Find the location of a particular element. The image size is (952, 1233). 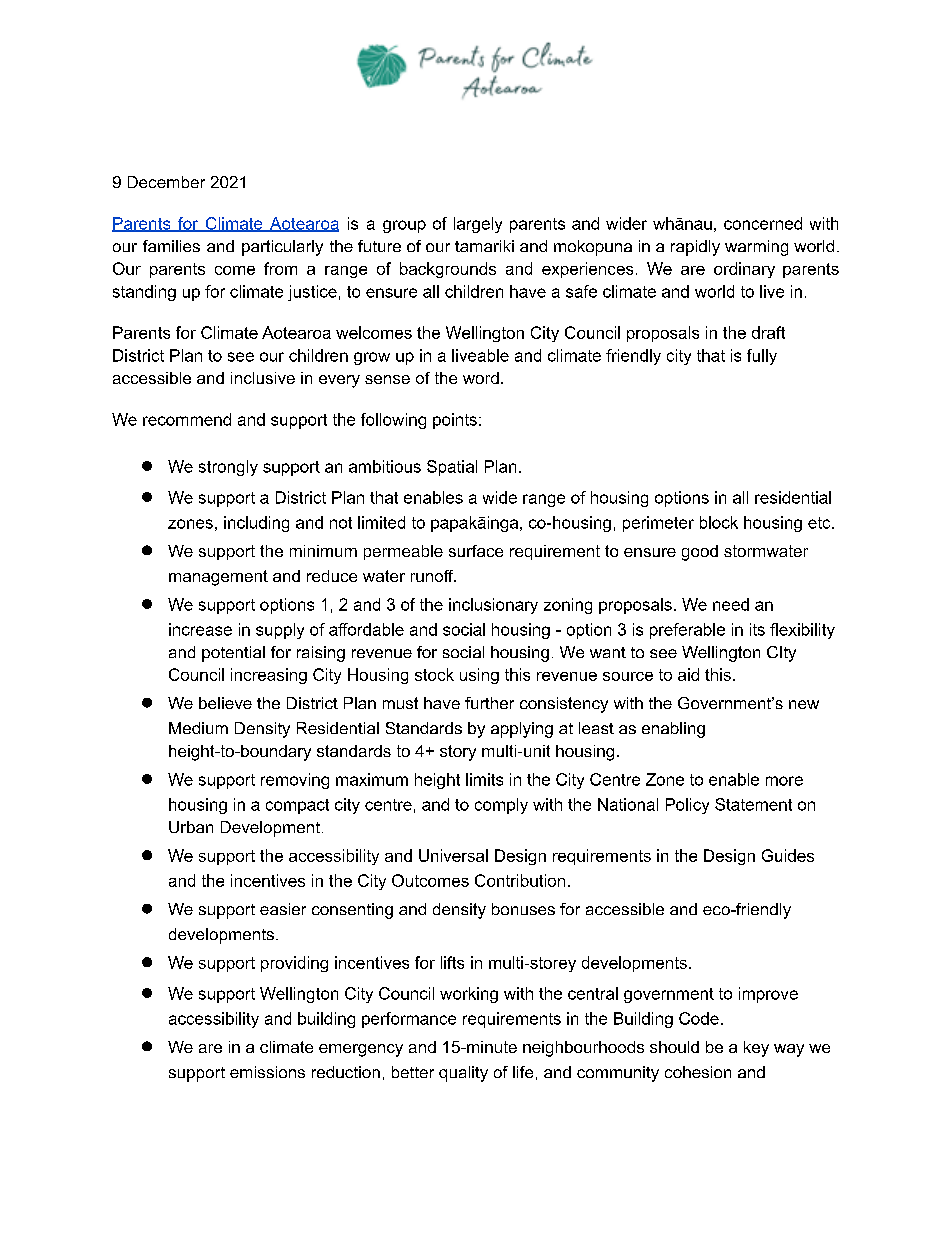

emissions is located at coordinates (267, 1072).
